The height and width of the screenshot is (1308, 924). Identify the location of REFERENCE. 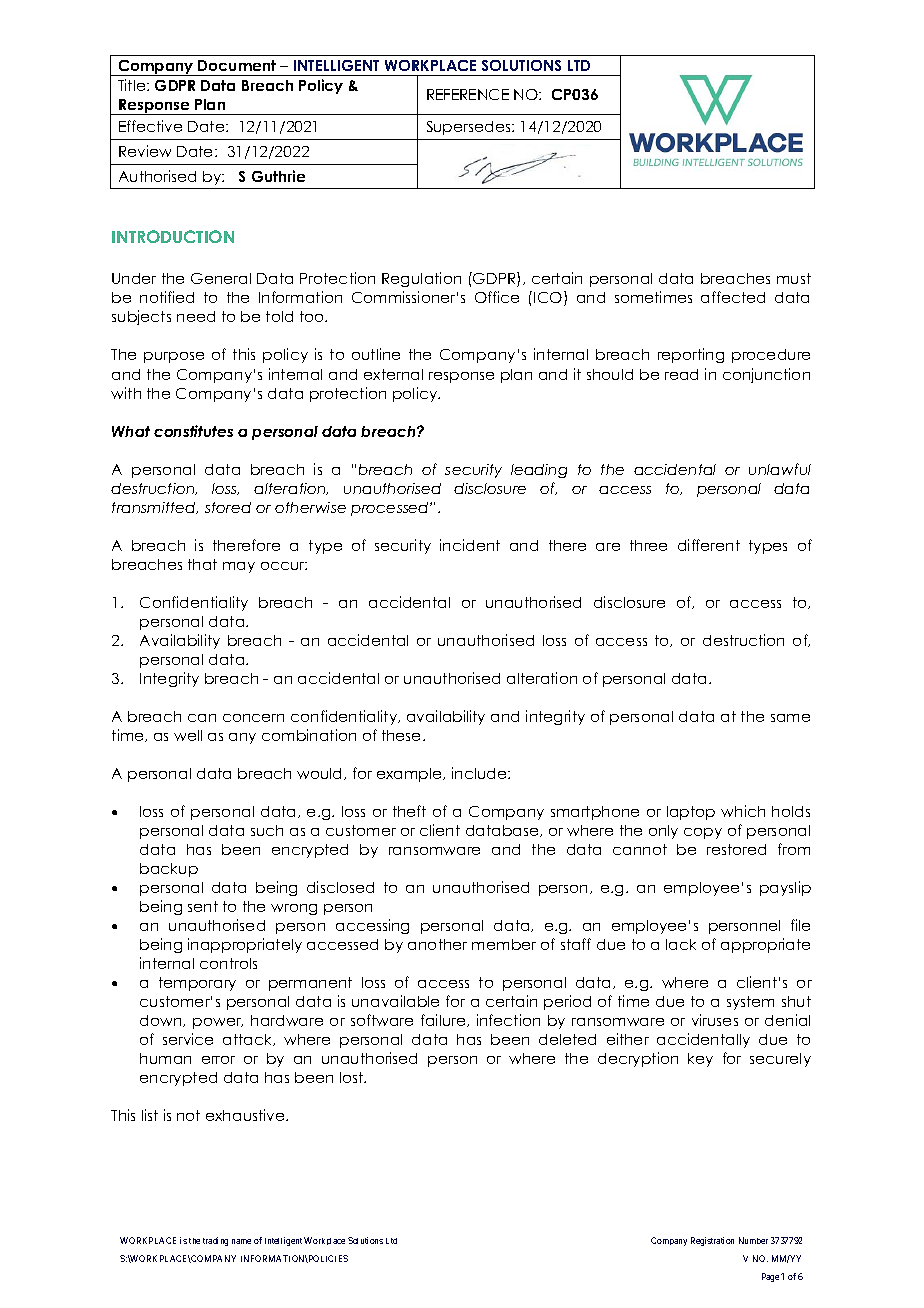
(468, 94).
